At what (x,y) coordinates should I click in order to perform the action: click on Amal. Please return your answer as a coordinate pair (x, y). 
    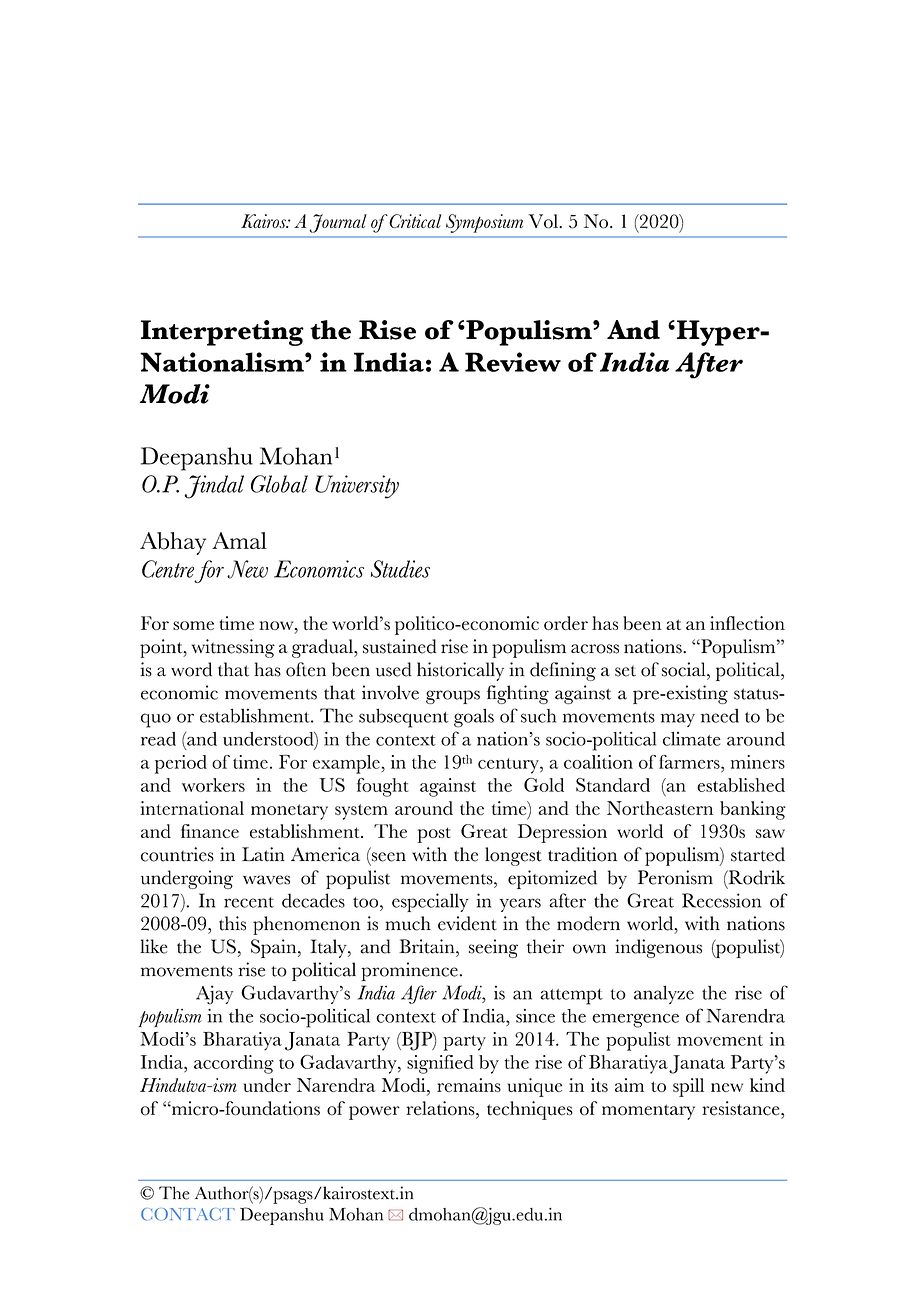
    Looking at the image, I should click on (239, 540).
